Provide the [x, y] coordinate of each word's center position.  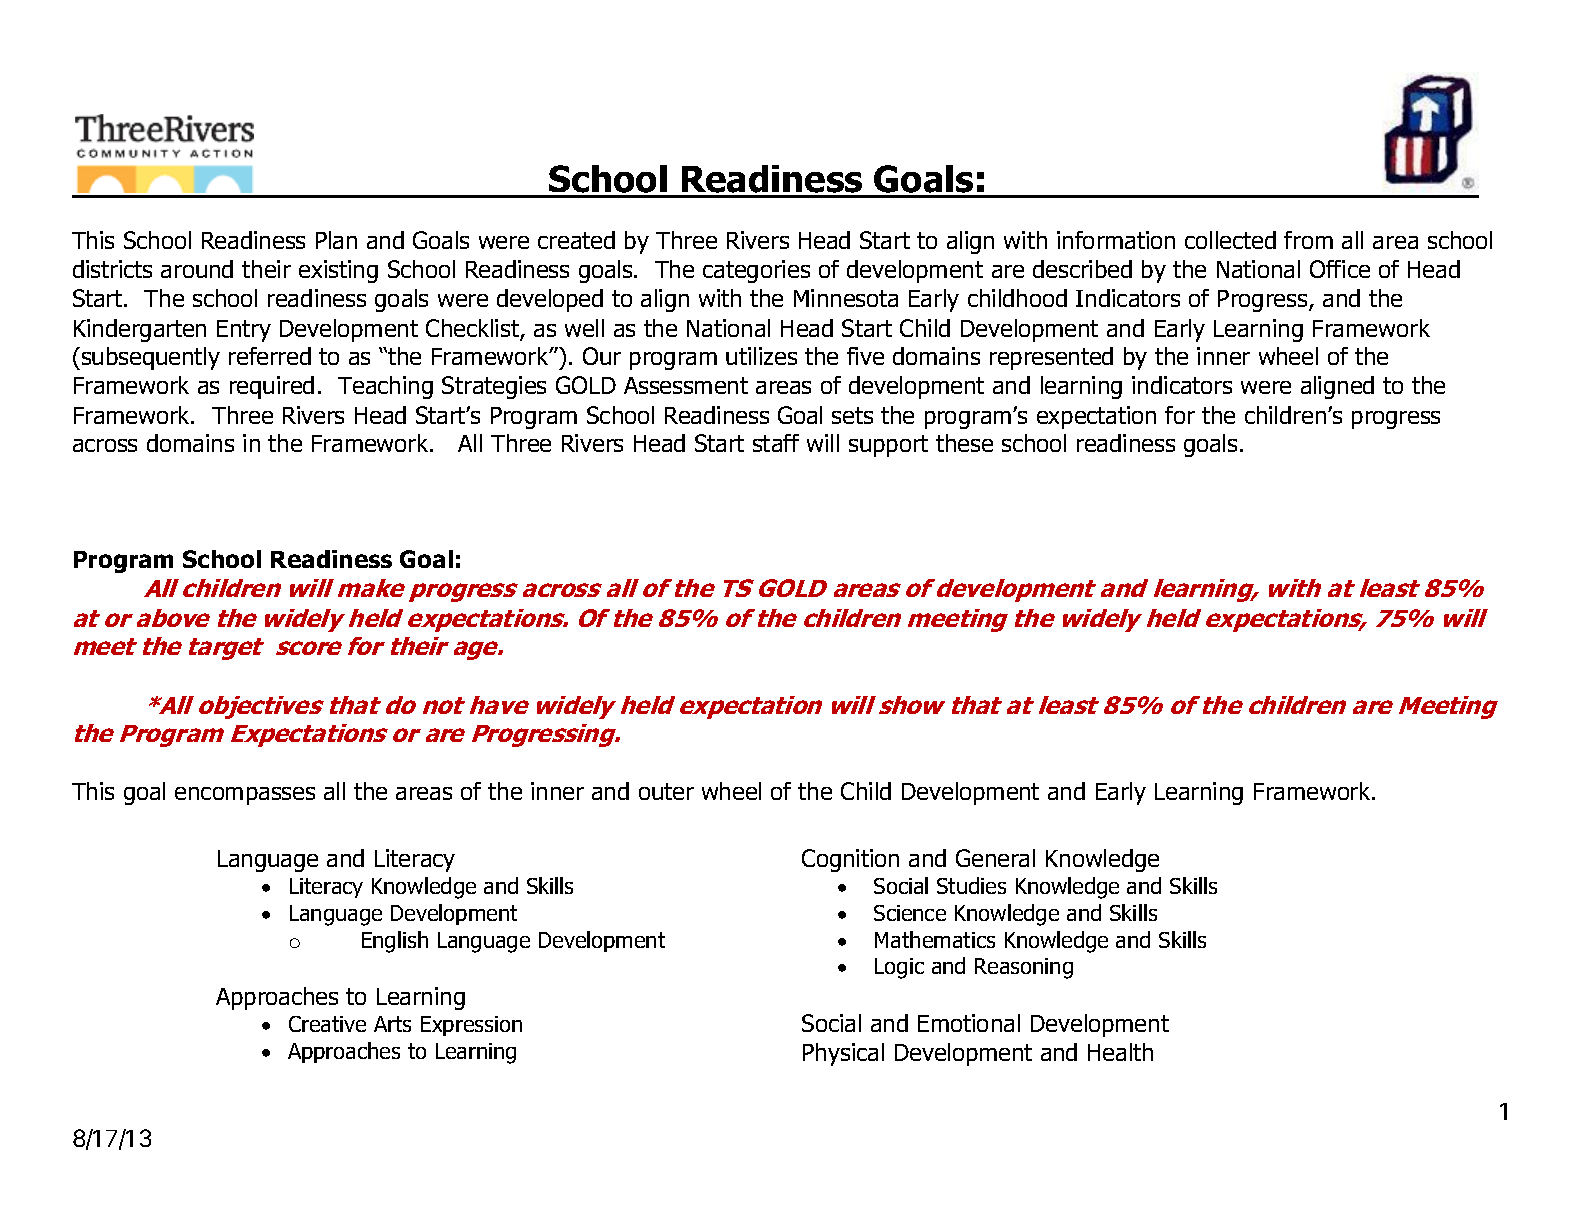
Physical [843, 1054]
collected [1230, 240]
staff [776, 443]
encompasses [245, 796]
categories [756, 271]
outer [666, 791]
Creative [327, 1024]
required [272, 387]
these [964, 443]
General [995, 858]
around [197, 269]
